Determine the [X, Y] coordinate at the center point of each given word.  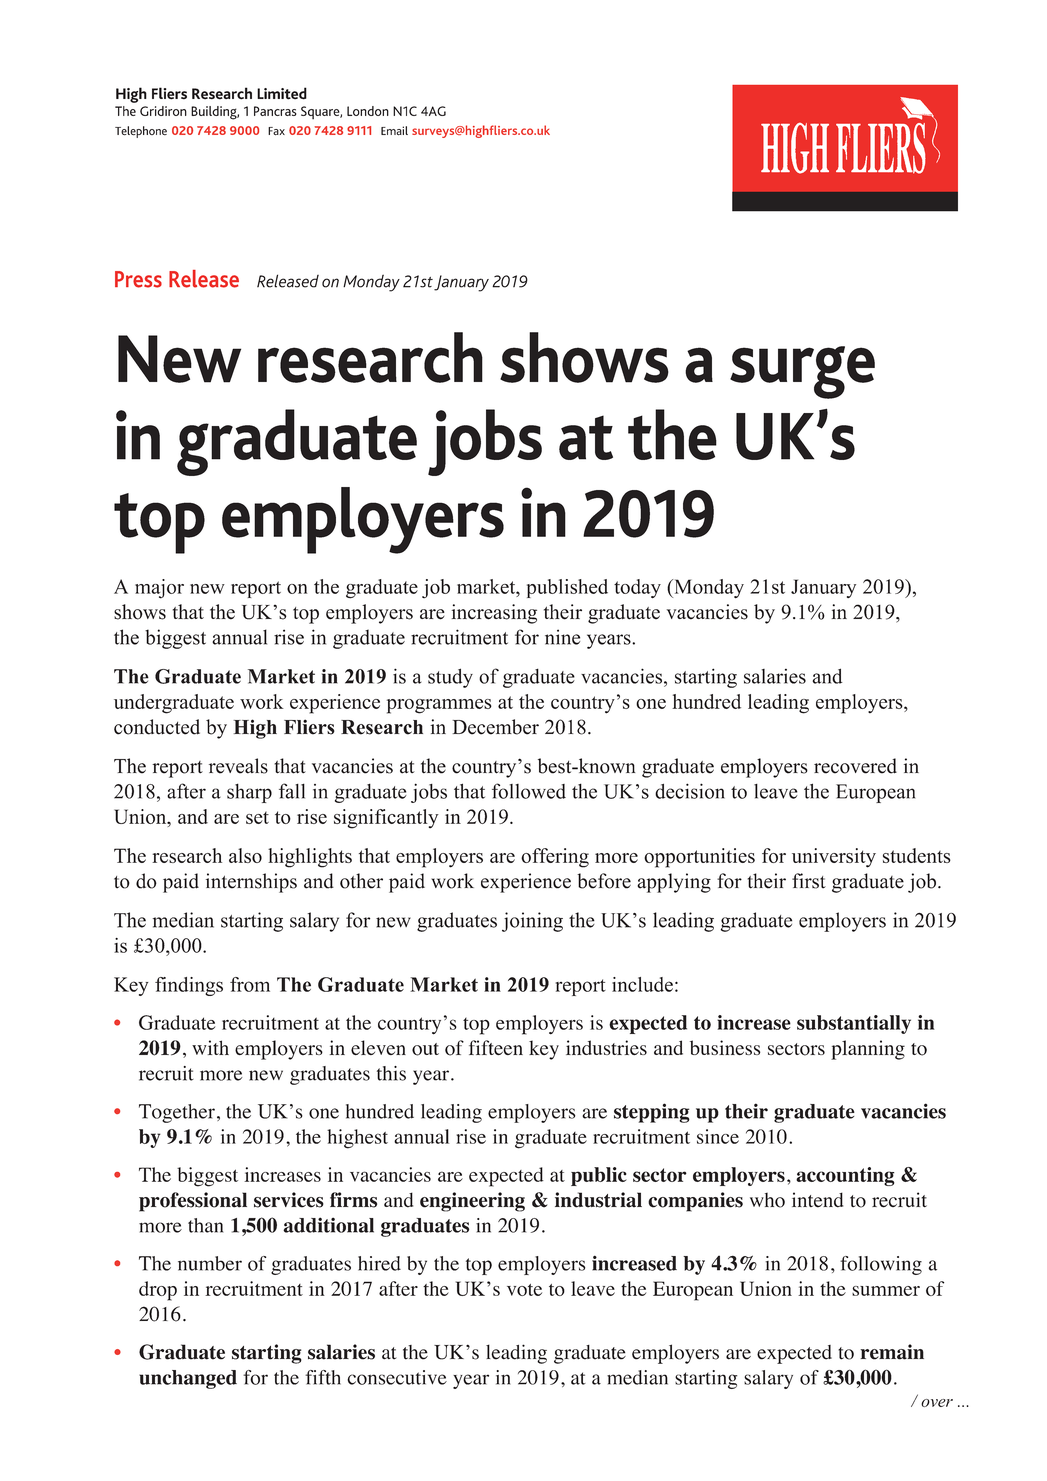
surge [802, 372]
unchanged [188, 1379]
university [834, 858]
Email [394, 131]
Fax [276, 131]
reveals [238, 766]
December [495, 727]
